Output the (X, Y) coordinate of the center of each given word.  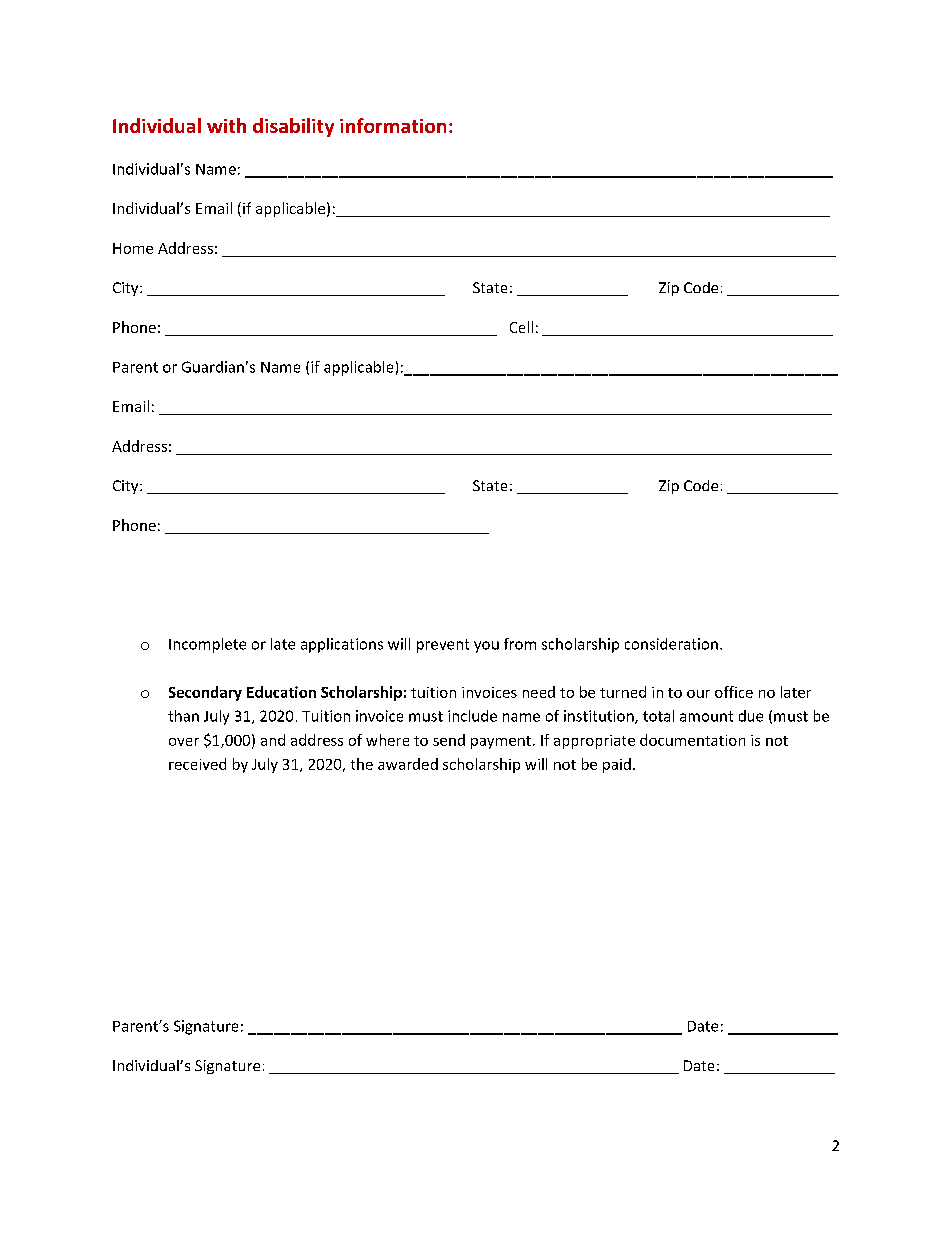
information (393, 125)
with (226, 125)
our (698, 694)
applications (342, 645)
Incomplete (207, 645)
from (520, 644)
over (184, 742)
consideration (671, 644)
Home (133, 248)
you (486, 647)
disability (293, 127)
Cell (521, 327)
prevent (443, 646)
